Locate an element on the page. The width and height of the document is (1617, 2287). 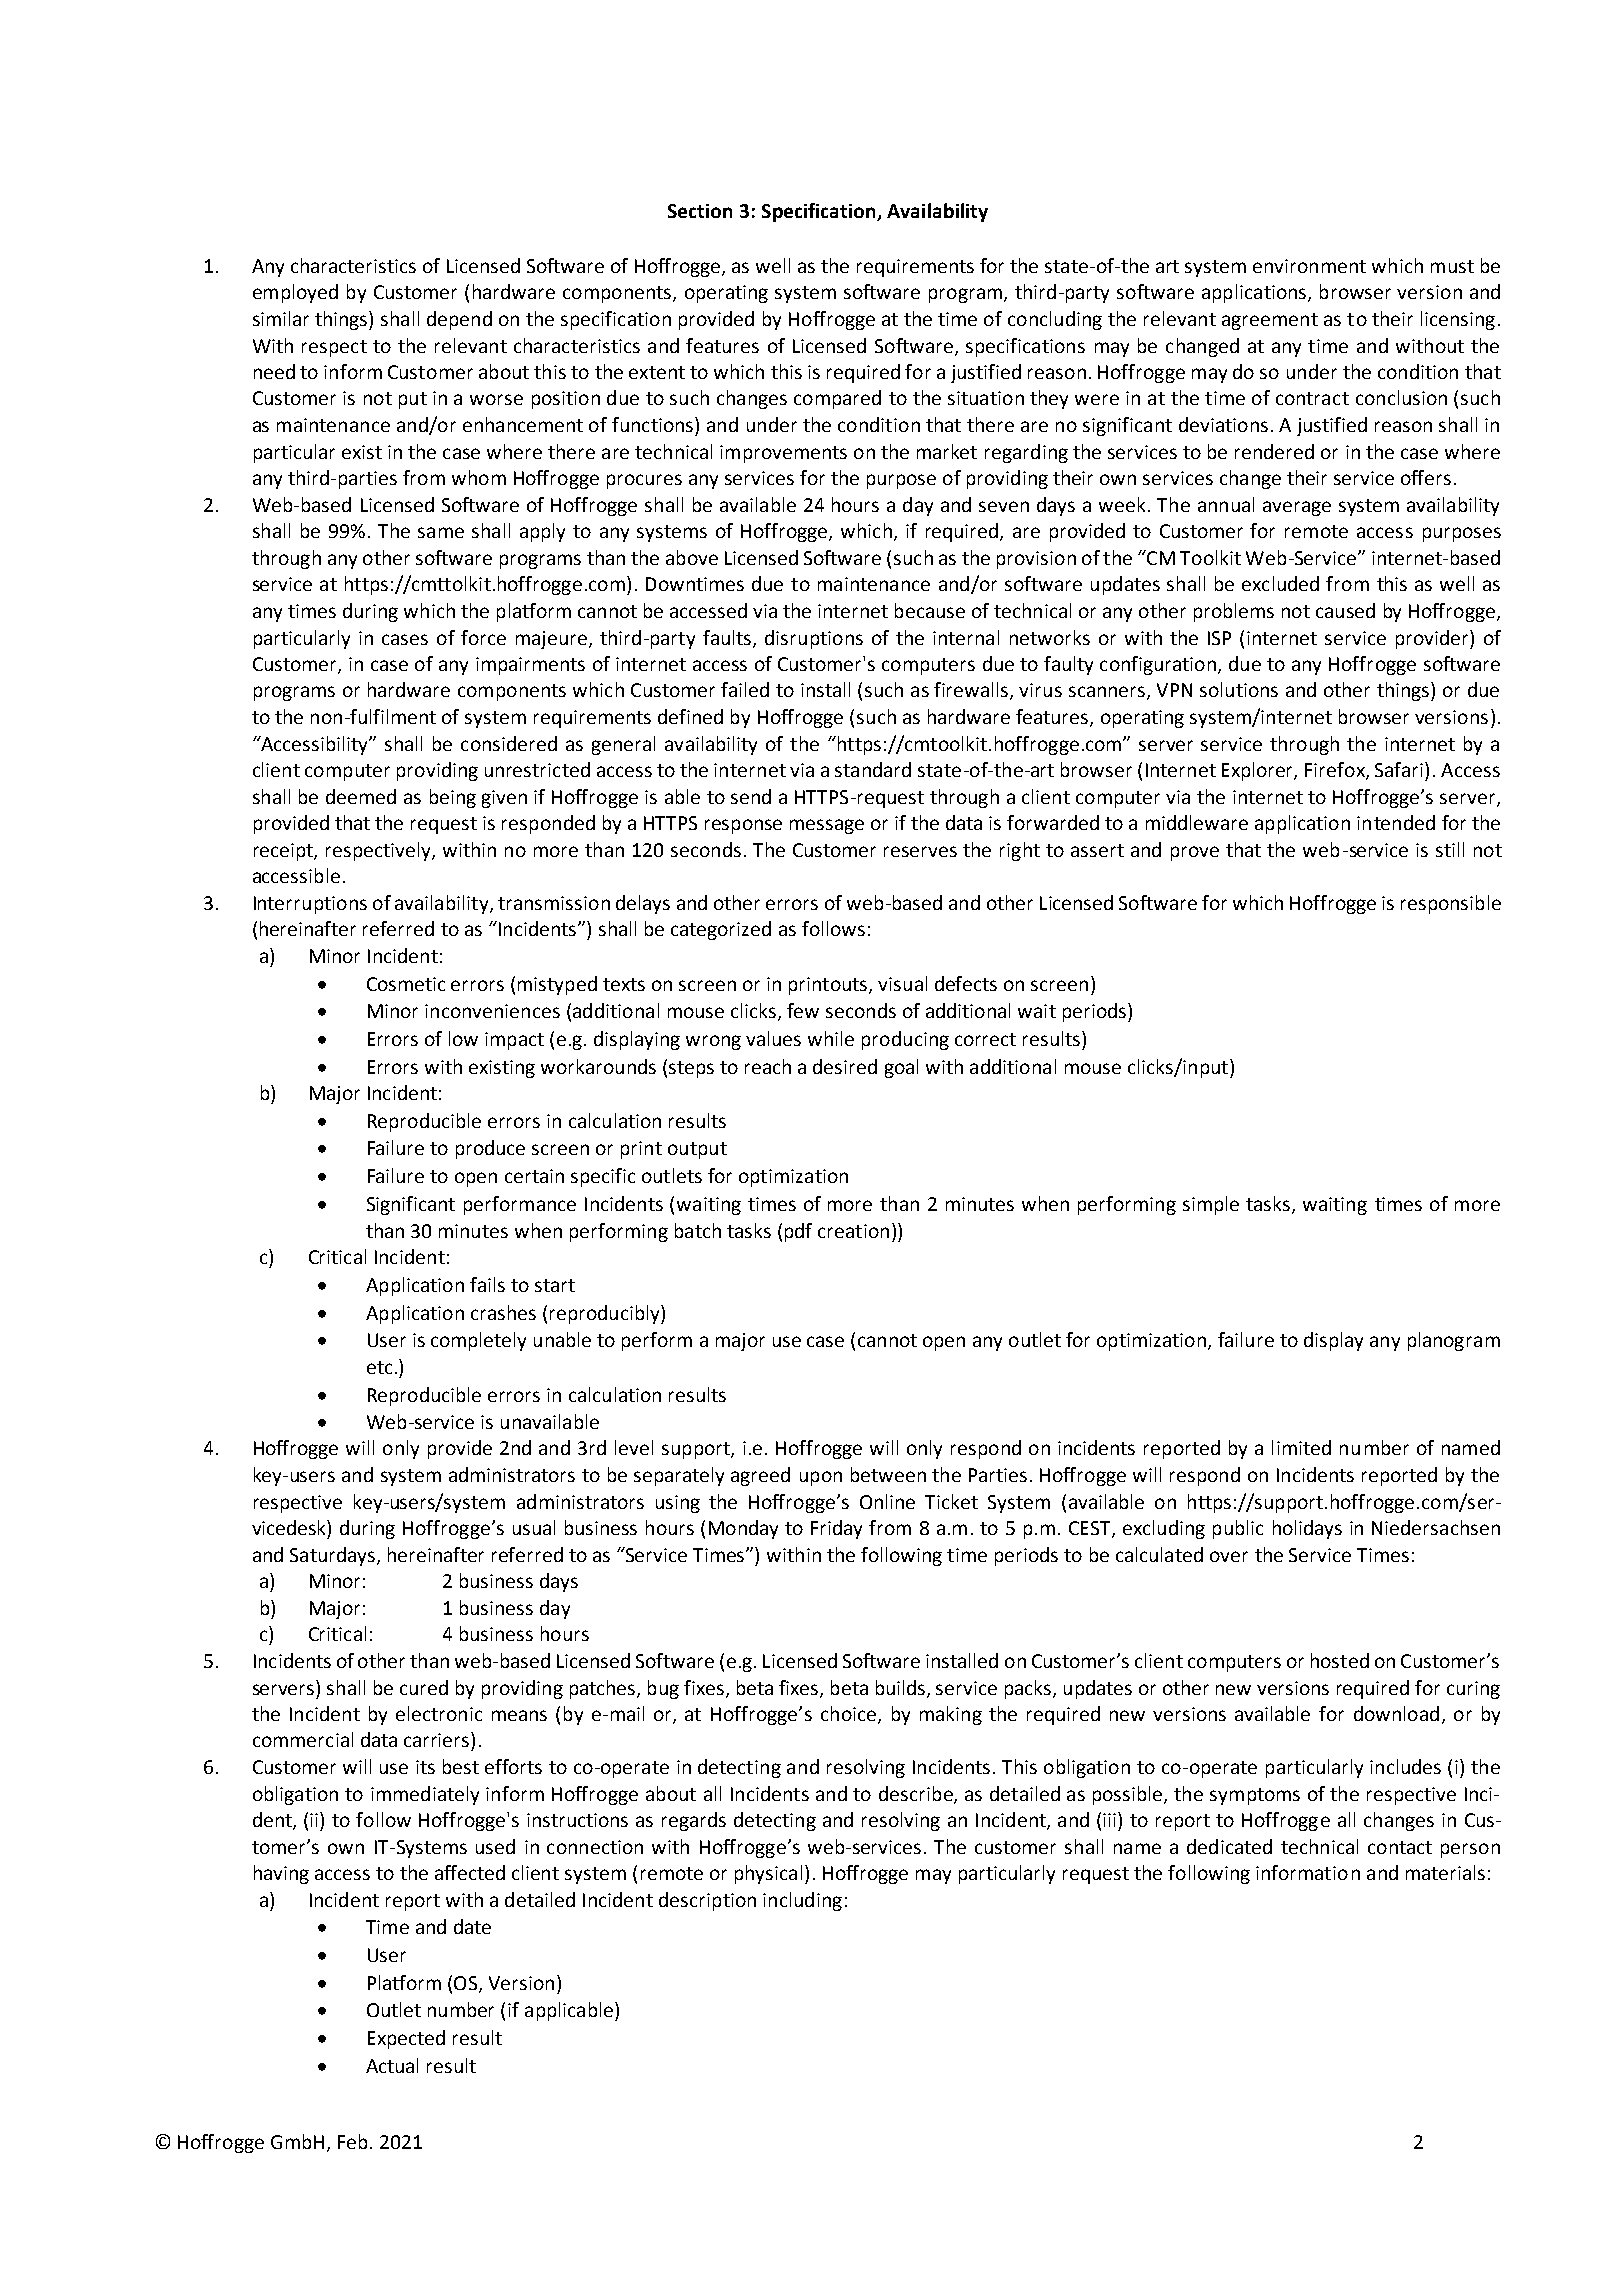
visual is located at coordinates (902, 983).
